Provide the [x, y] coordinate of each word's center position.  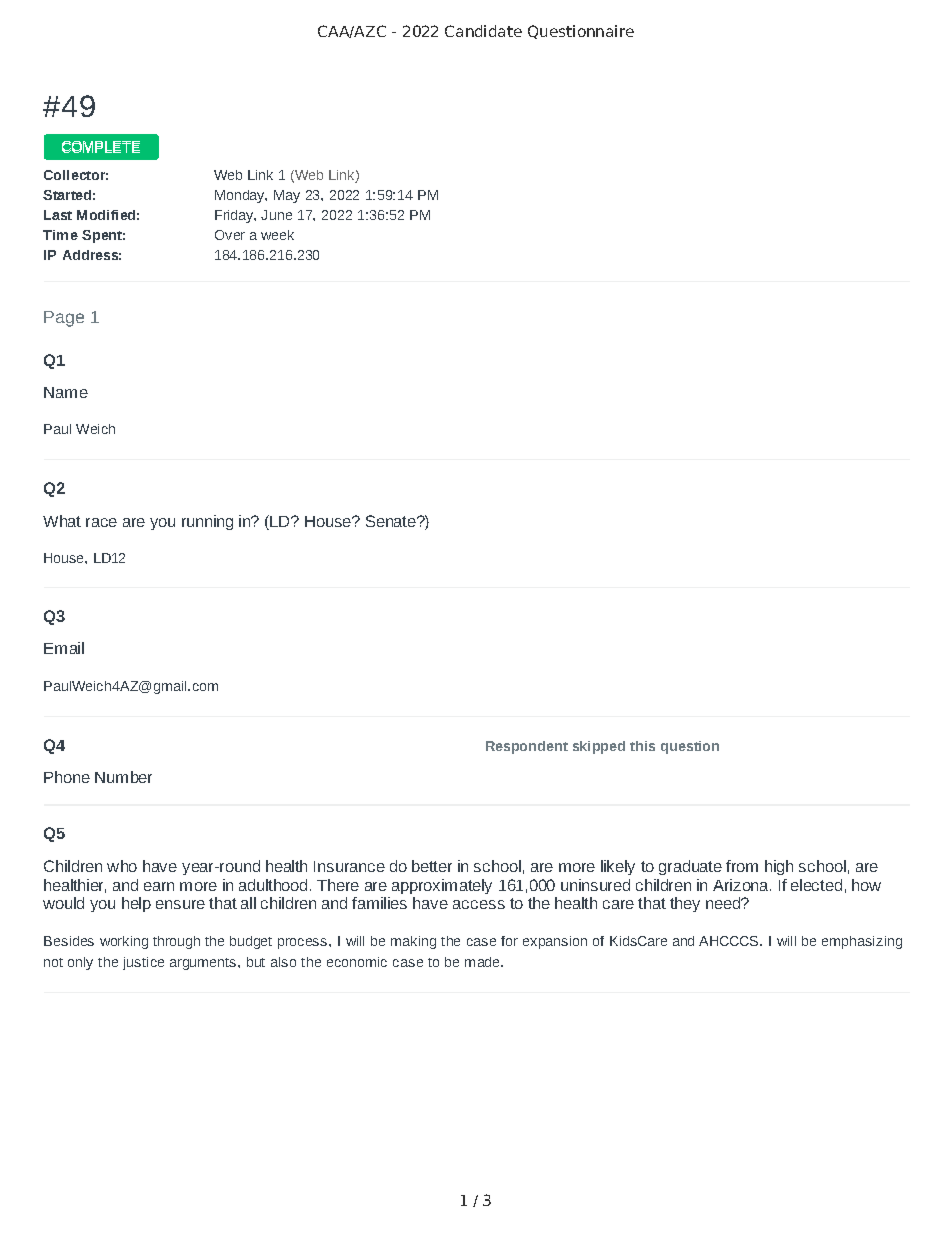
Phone [67, 777]
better [432, 866]
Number [123, 777]
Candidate [483, 31]
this [642, 746]
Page [64, 319]
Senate [392, 521]
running [207, 522]
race [101, 522]
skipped [599, 747]
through [176, 942]
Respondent [527, 747]
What [62, 521]
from [742, 866]
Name [66, 392]
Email [64, 648]
